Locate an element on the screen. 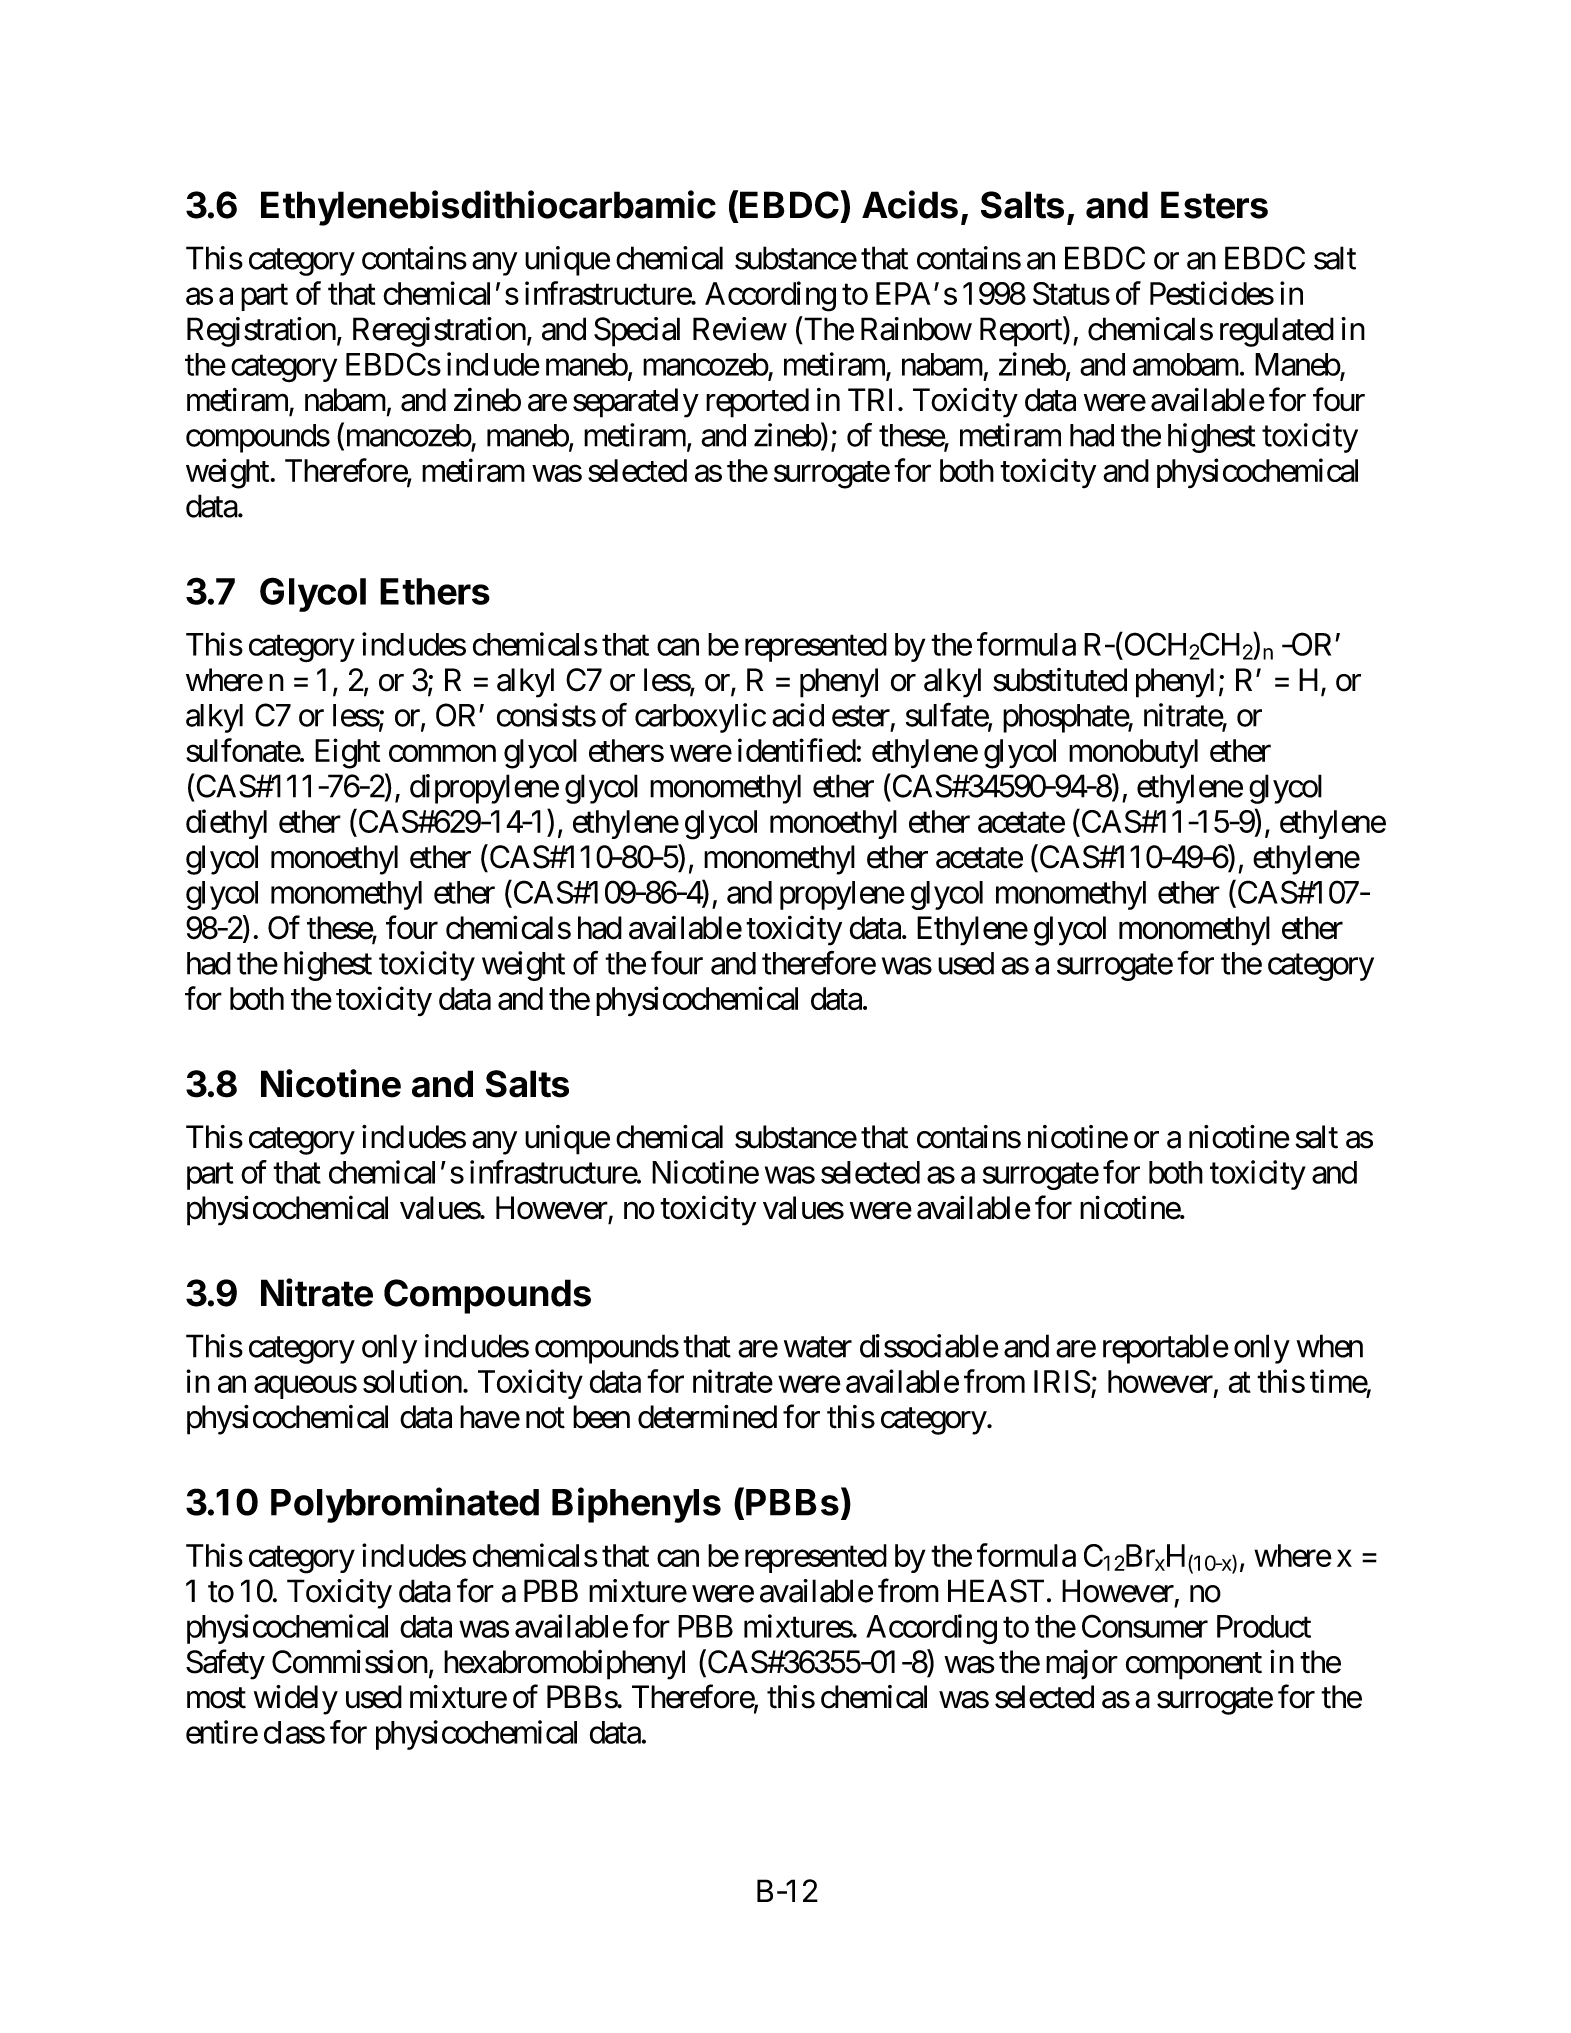  identified is located at coordinates (797, 750).
